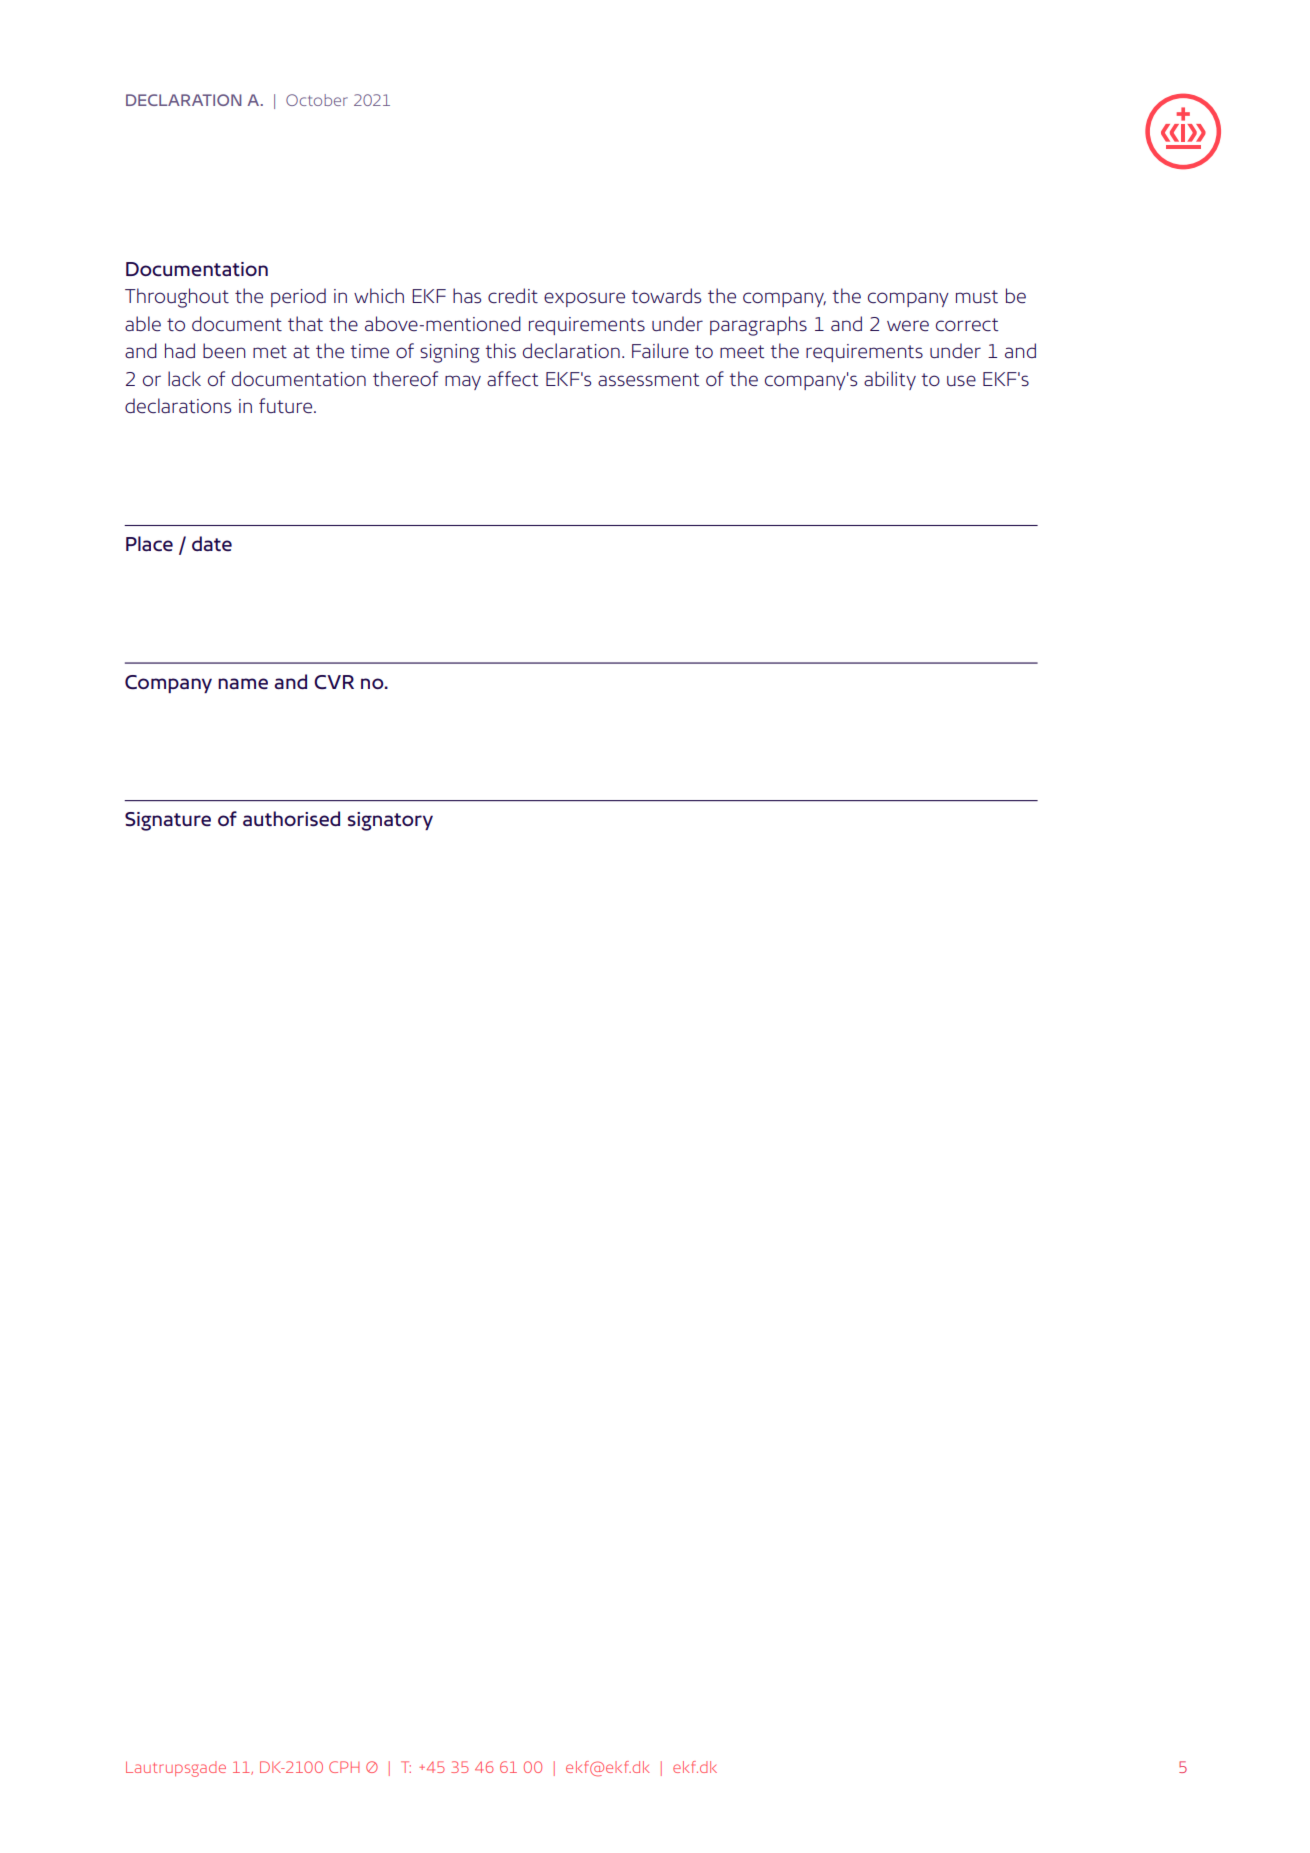 The width and height of the page is (1310, 1853). Describe the element at coordinates (291, 819) in the page. I see `authorised` at that location.
